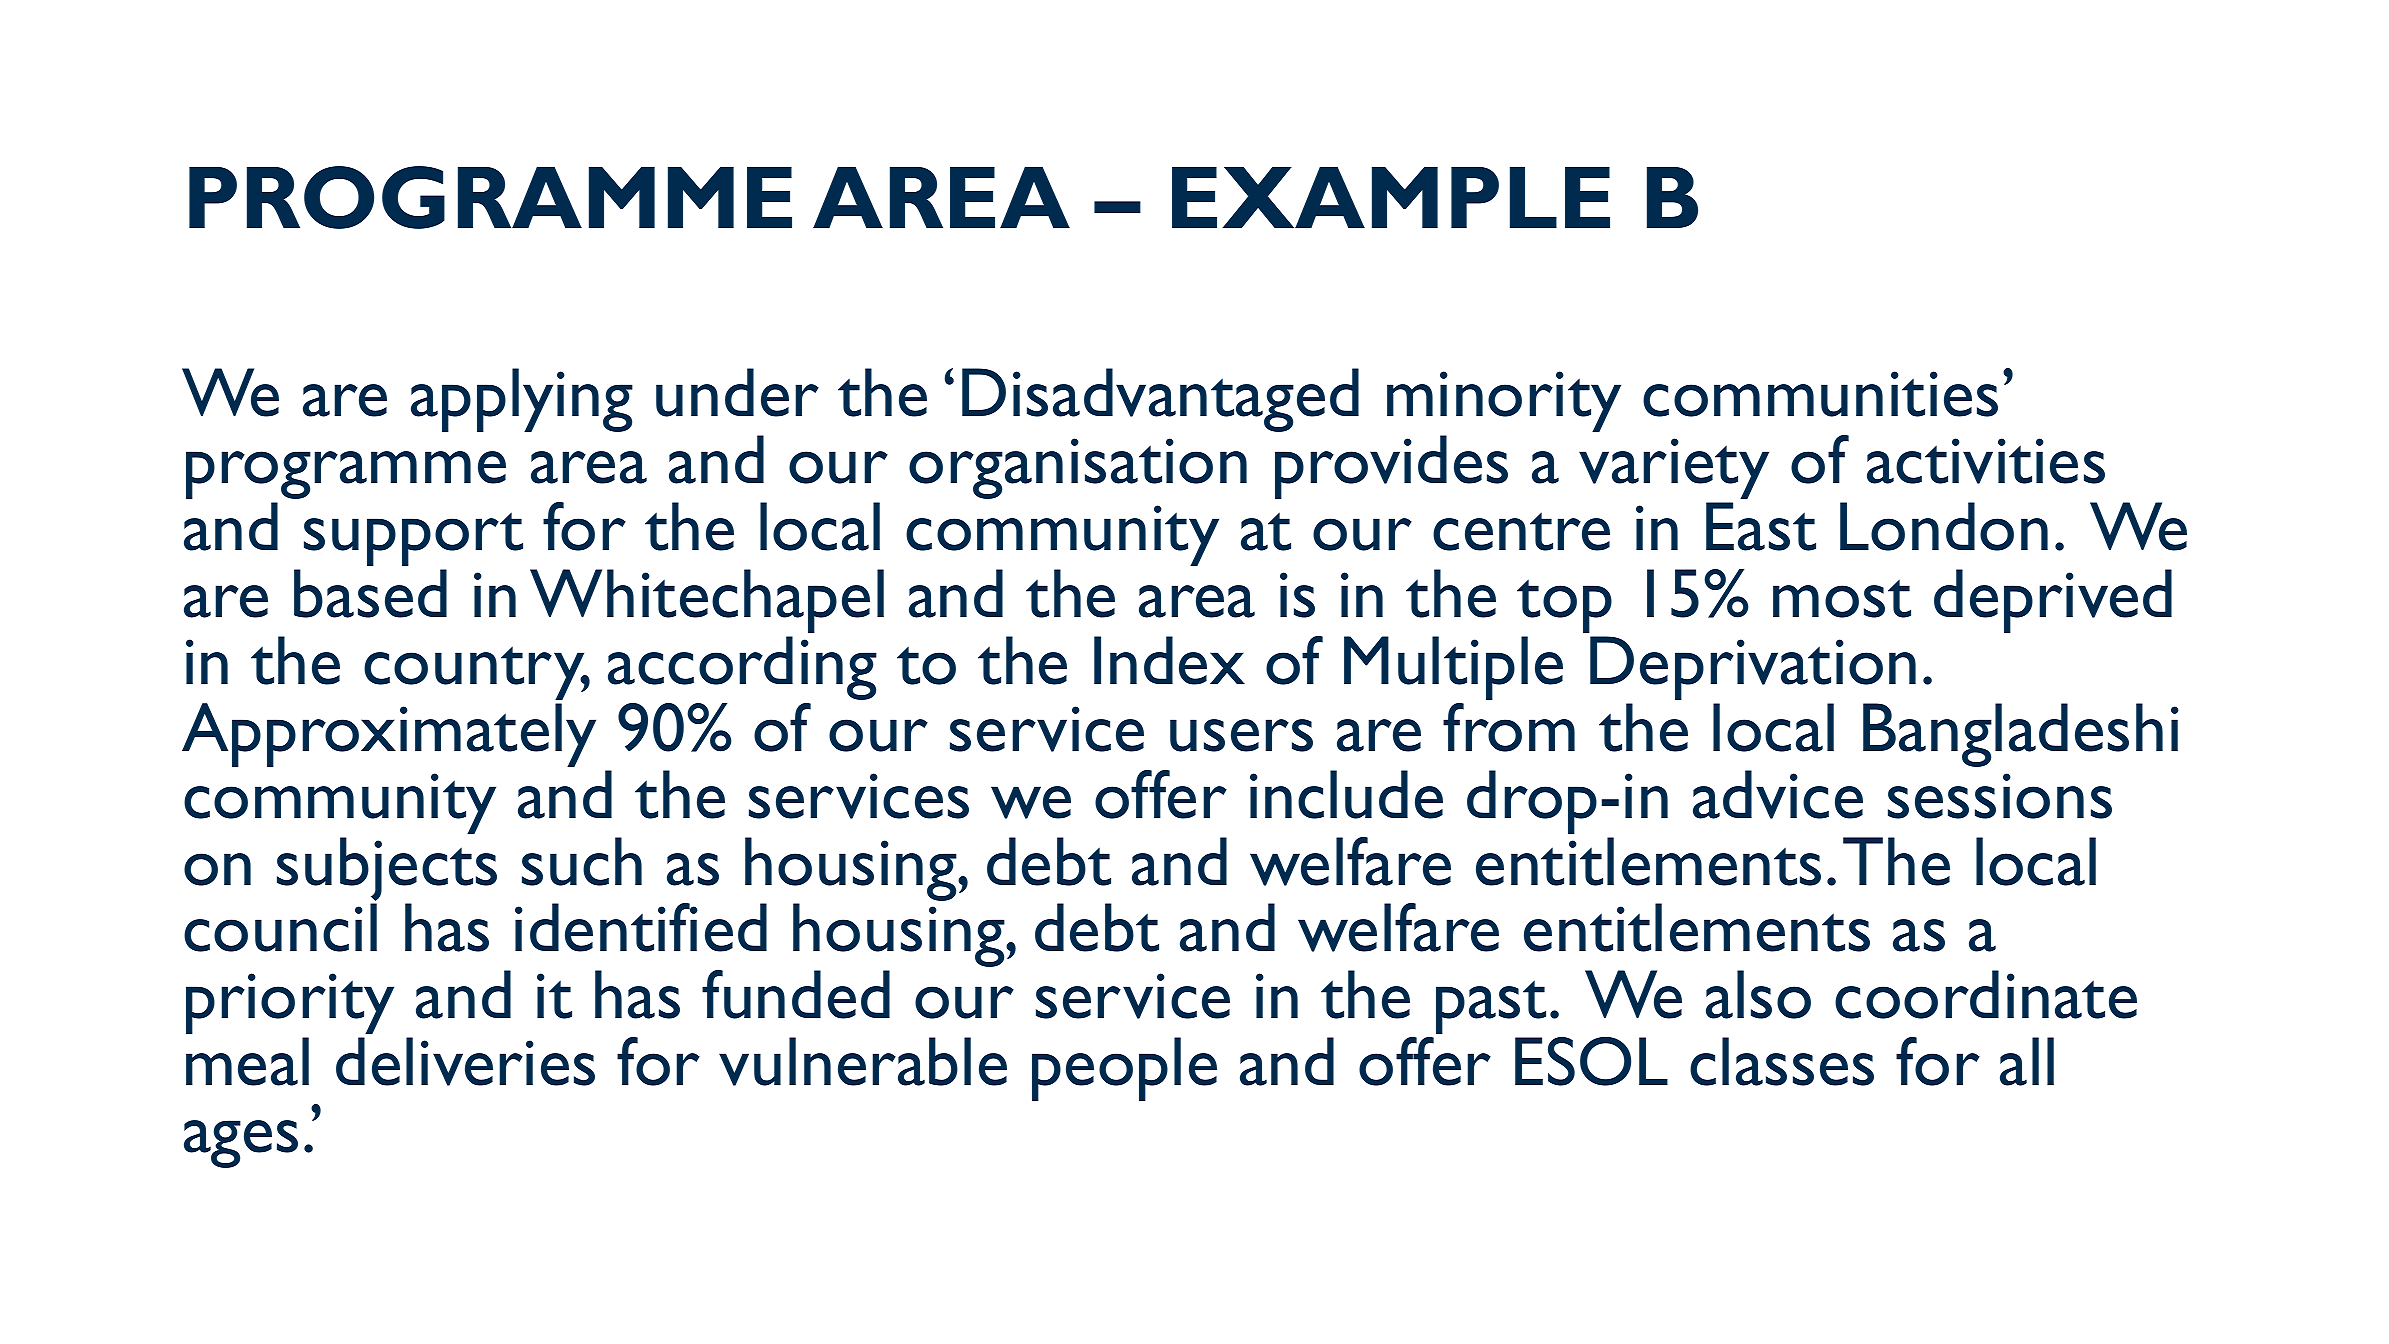  Describe the element at coordinates (1753, 668) in the page. I see `Deprivation` at that location.
